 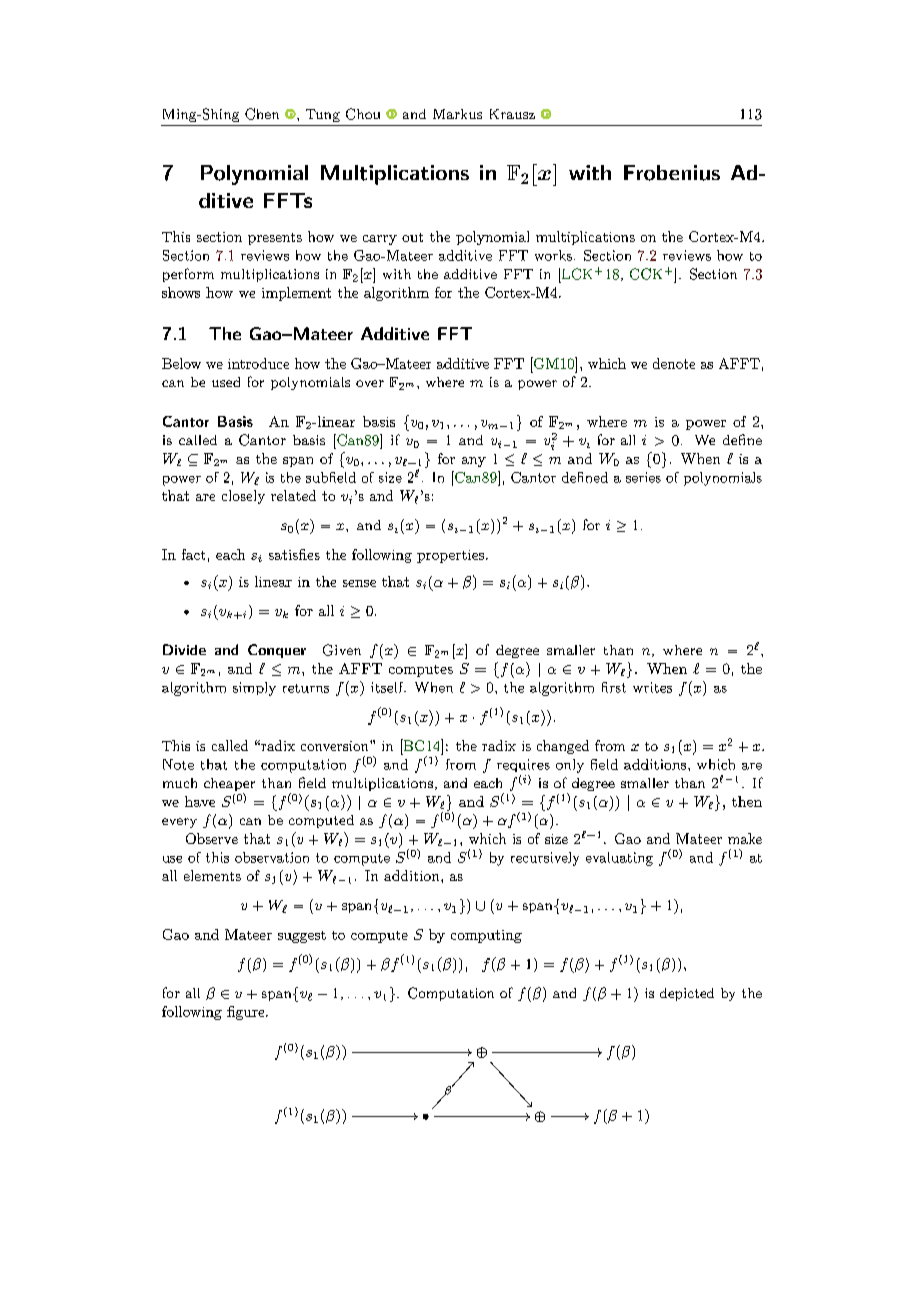 I want to click on cheaper, so click(x=229, y=786).
